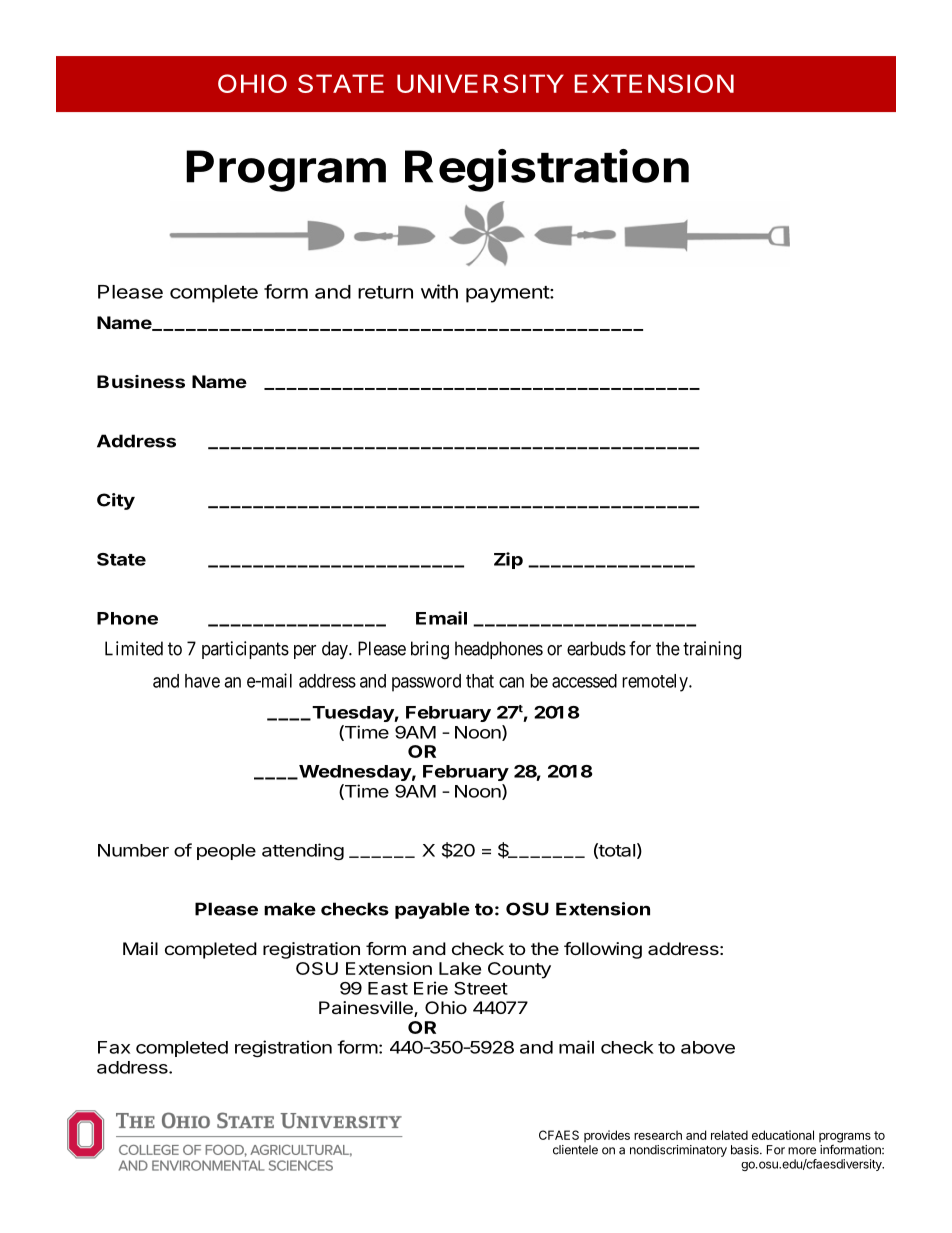 The image size is (952, 1233). What do you see at coordinates (141, 381) in the image?
I see `Business` at bounding box center [141, 381].
